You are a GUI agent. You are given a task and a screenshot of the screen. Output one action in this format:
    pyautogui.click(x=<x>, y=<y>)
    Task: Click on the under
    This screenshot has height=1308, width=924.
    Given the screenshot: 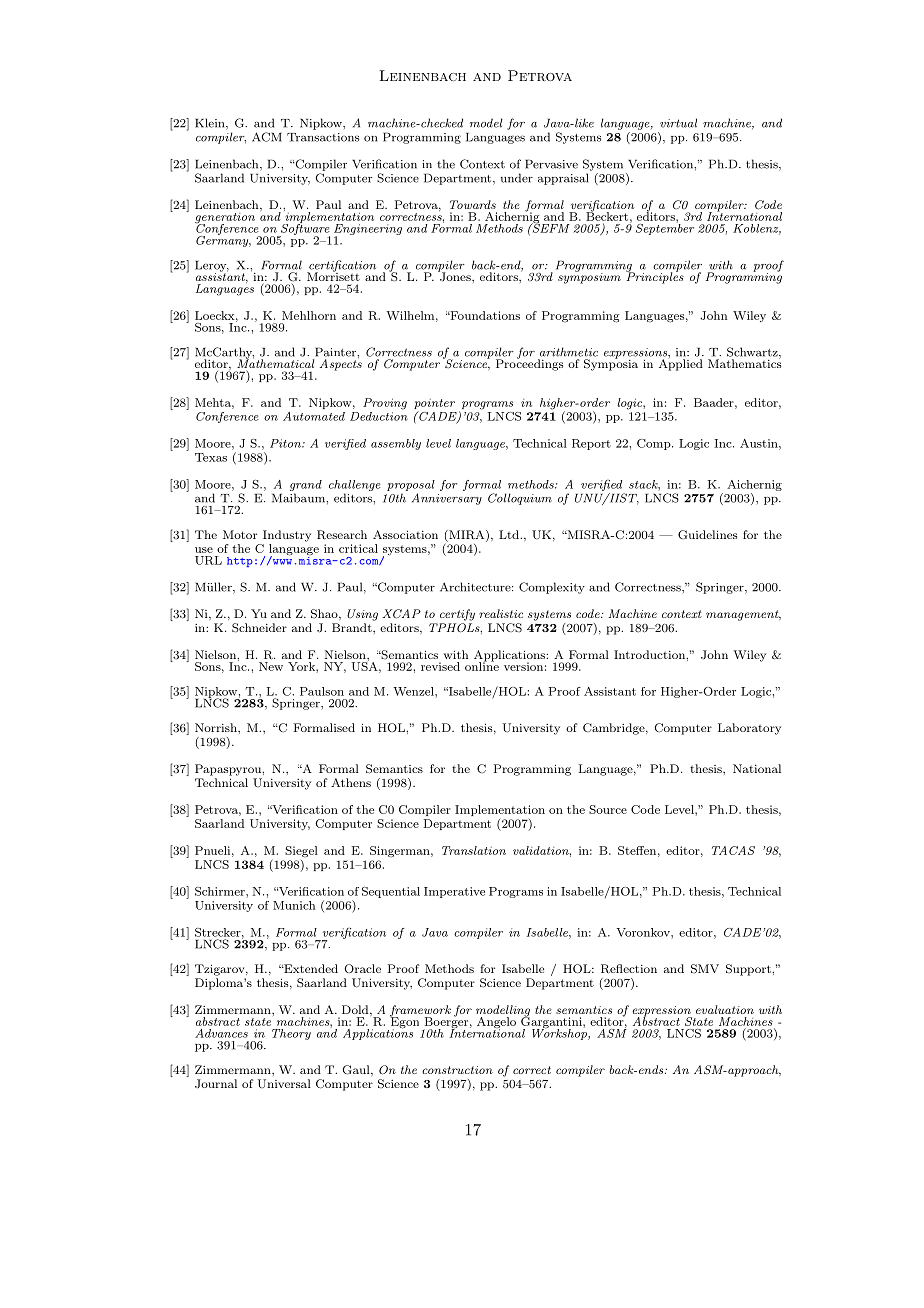 What is the action you would take?
    pyautogui.click(x=517, y=178)
